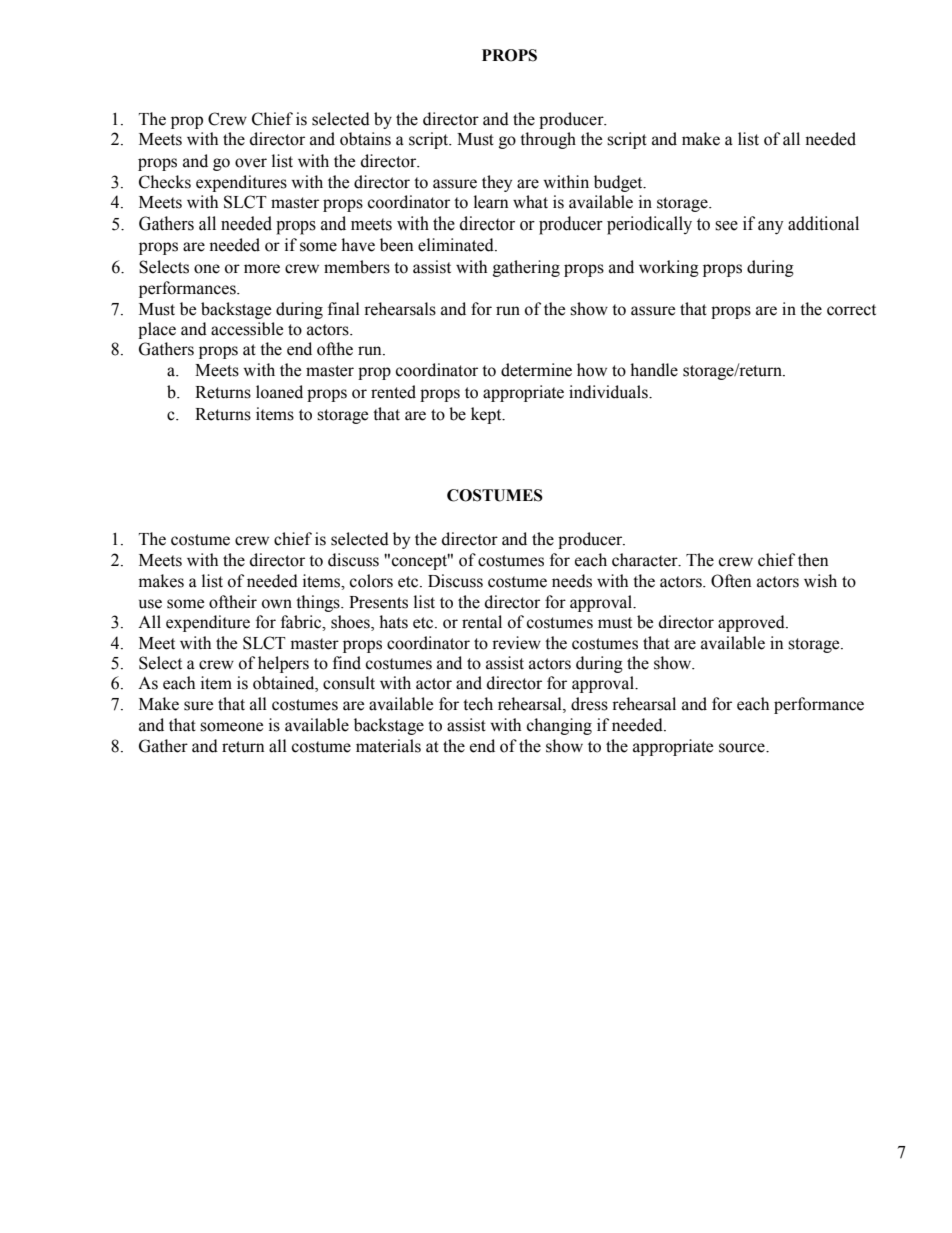  Describe the element at coordinates (349, 683) in the screenshot. I see `consult` at that location.
